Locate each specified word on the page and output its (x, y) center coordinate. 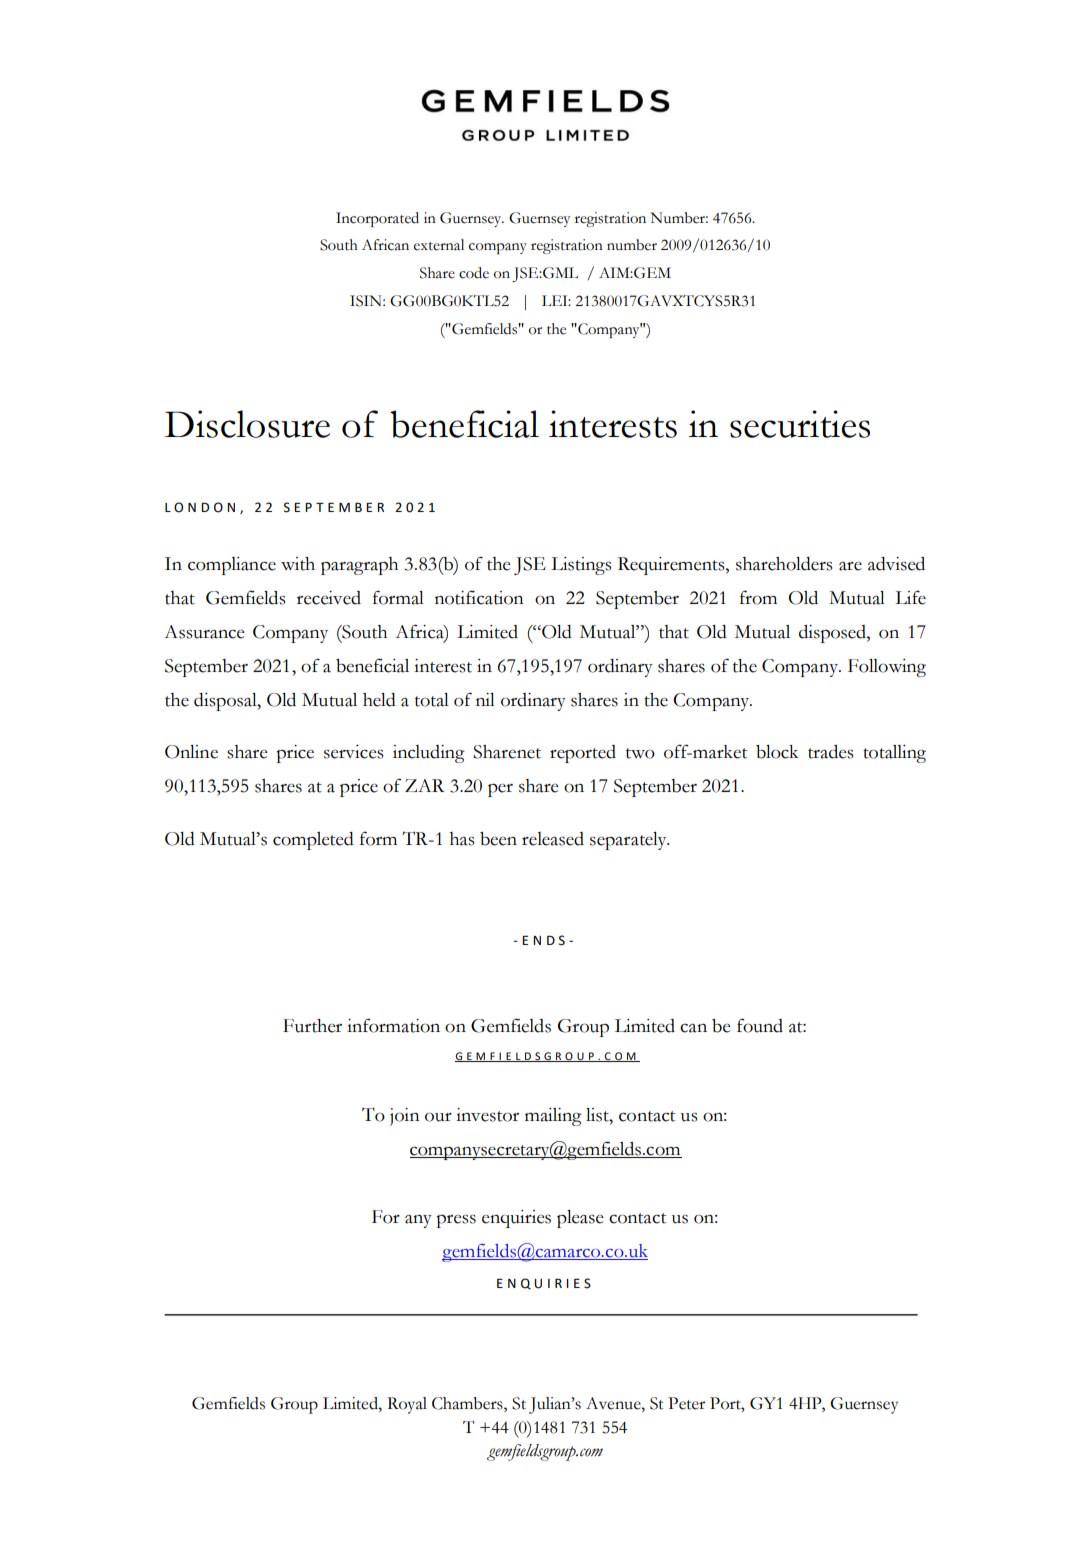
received (329, 598)
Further (312, 1026)
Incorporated (377, 219)
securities (800, 424)
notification (479, 597)
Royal (407, 1405)
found (760, 1025)
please (580, 1219)
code (474, 273)
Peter (686, 1403)
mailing (553, 1117)
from (758, 597)
